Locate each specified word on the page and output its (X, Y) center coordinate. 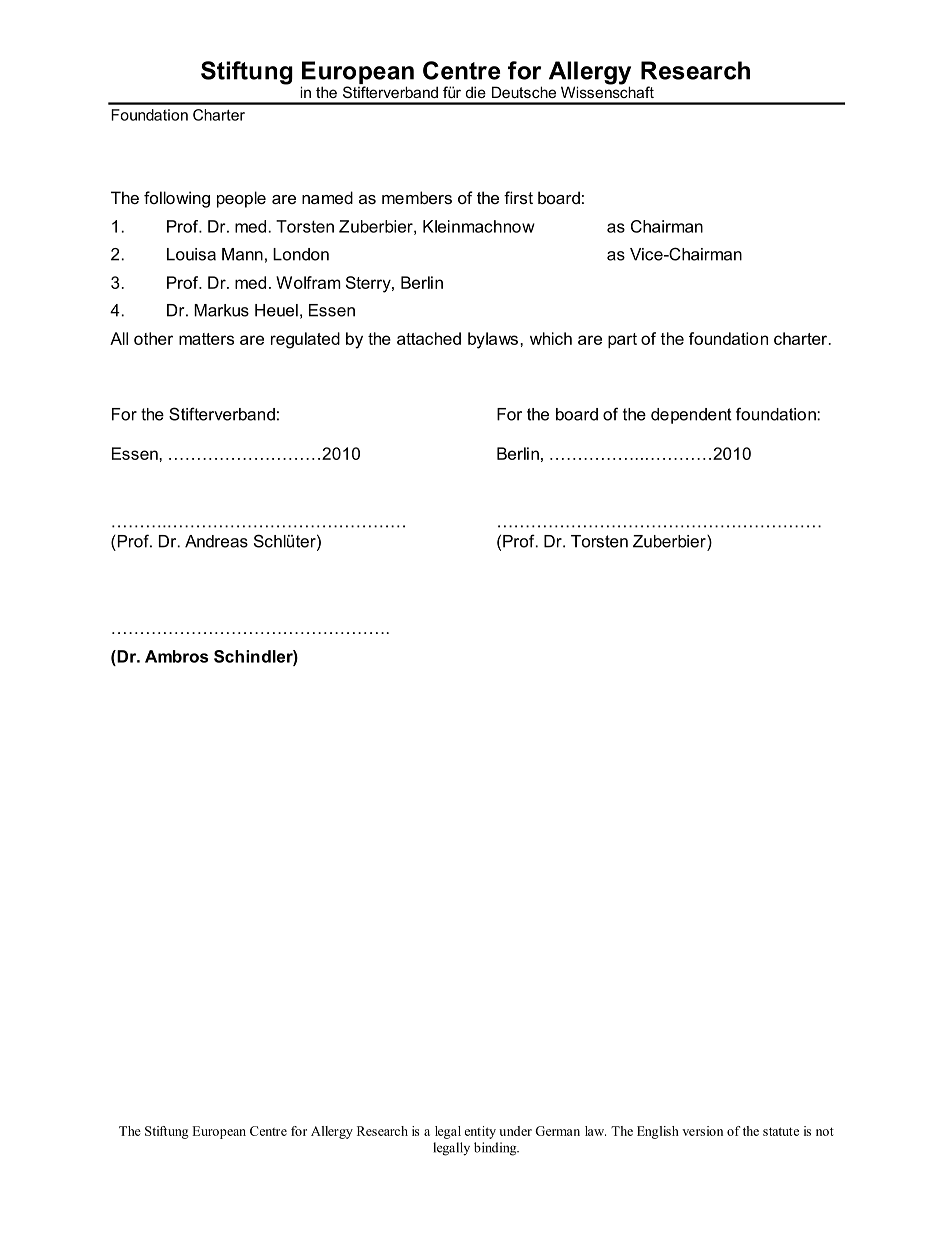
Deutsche (524, 92)
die (476, 92)
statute (781, 1131)
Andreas (216, 541)
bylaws (493, 340)
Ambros (176, 656)
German (557, 1131)
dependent (691, 416)
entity (480, 1132)
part (622, 340)
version (702, 1131)
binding (496, 1149)
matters (206, 339)
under (515, 1131)
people (241, 199)
